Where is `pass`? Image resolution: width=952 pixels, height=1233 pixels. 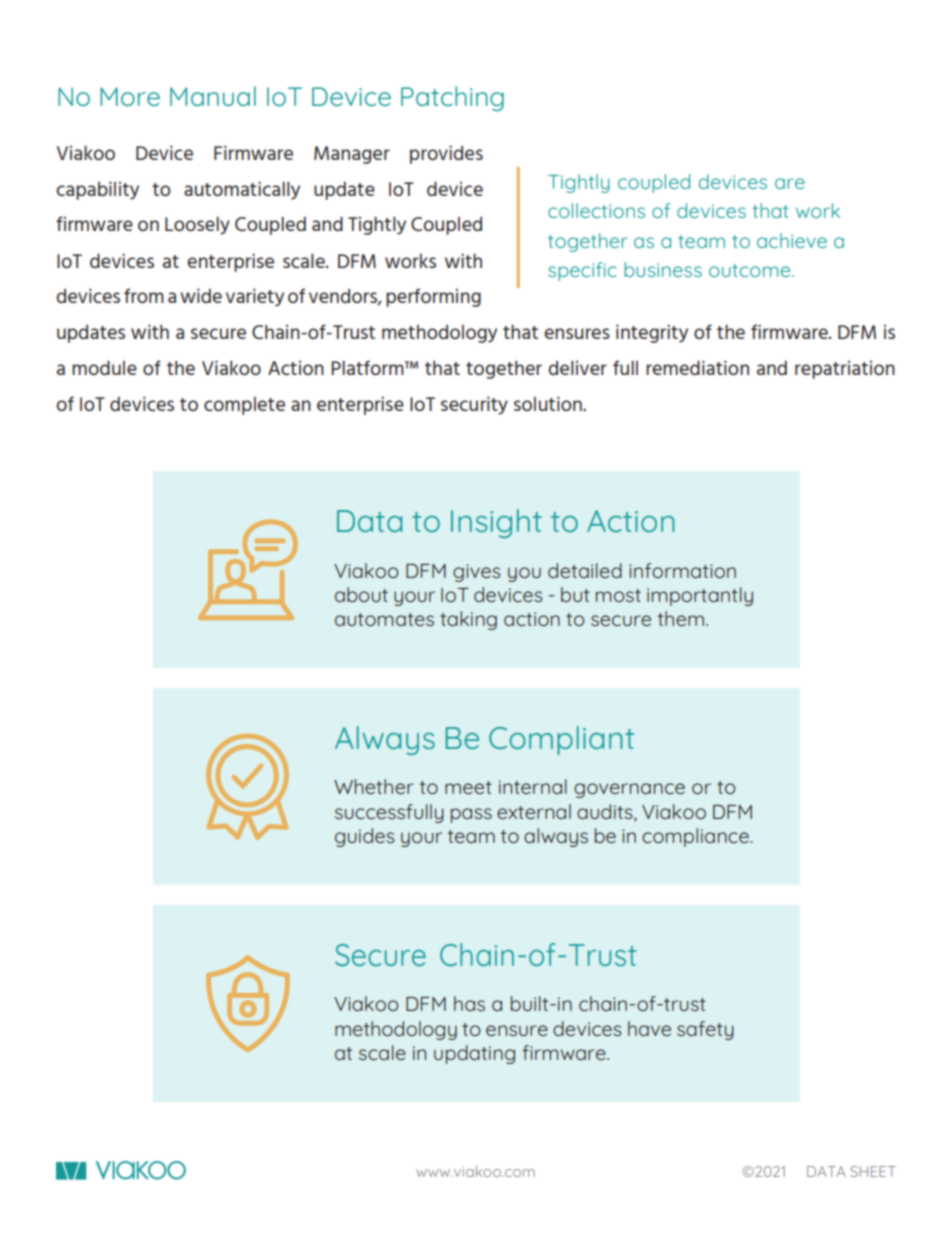 pass is located at coordinates (471, 815).
